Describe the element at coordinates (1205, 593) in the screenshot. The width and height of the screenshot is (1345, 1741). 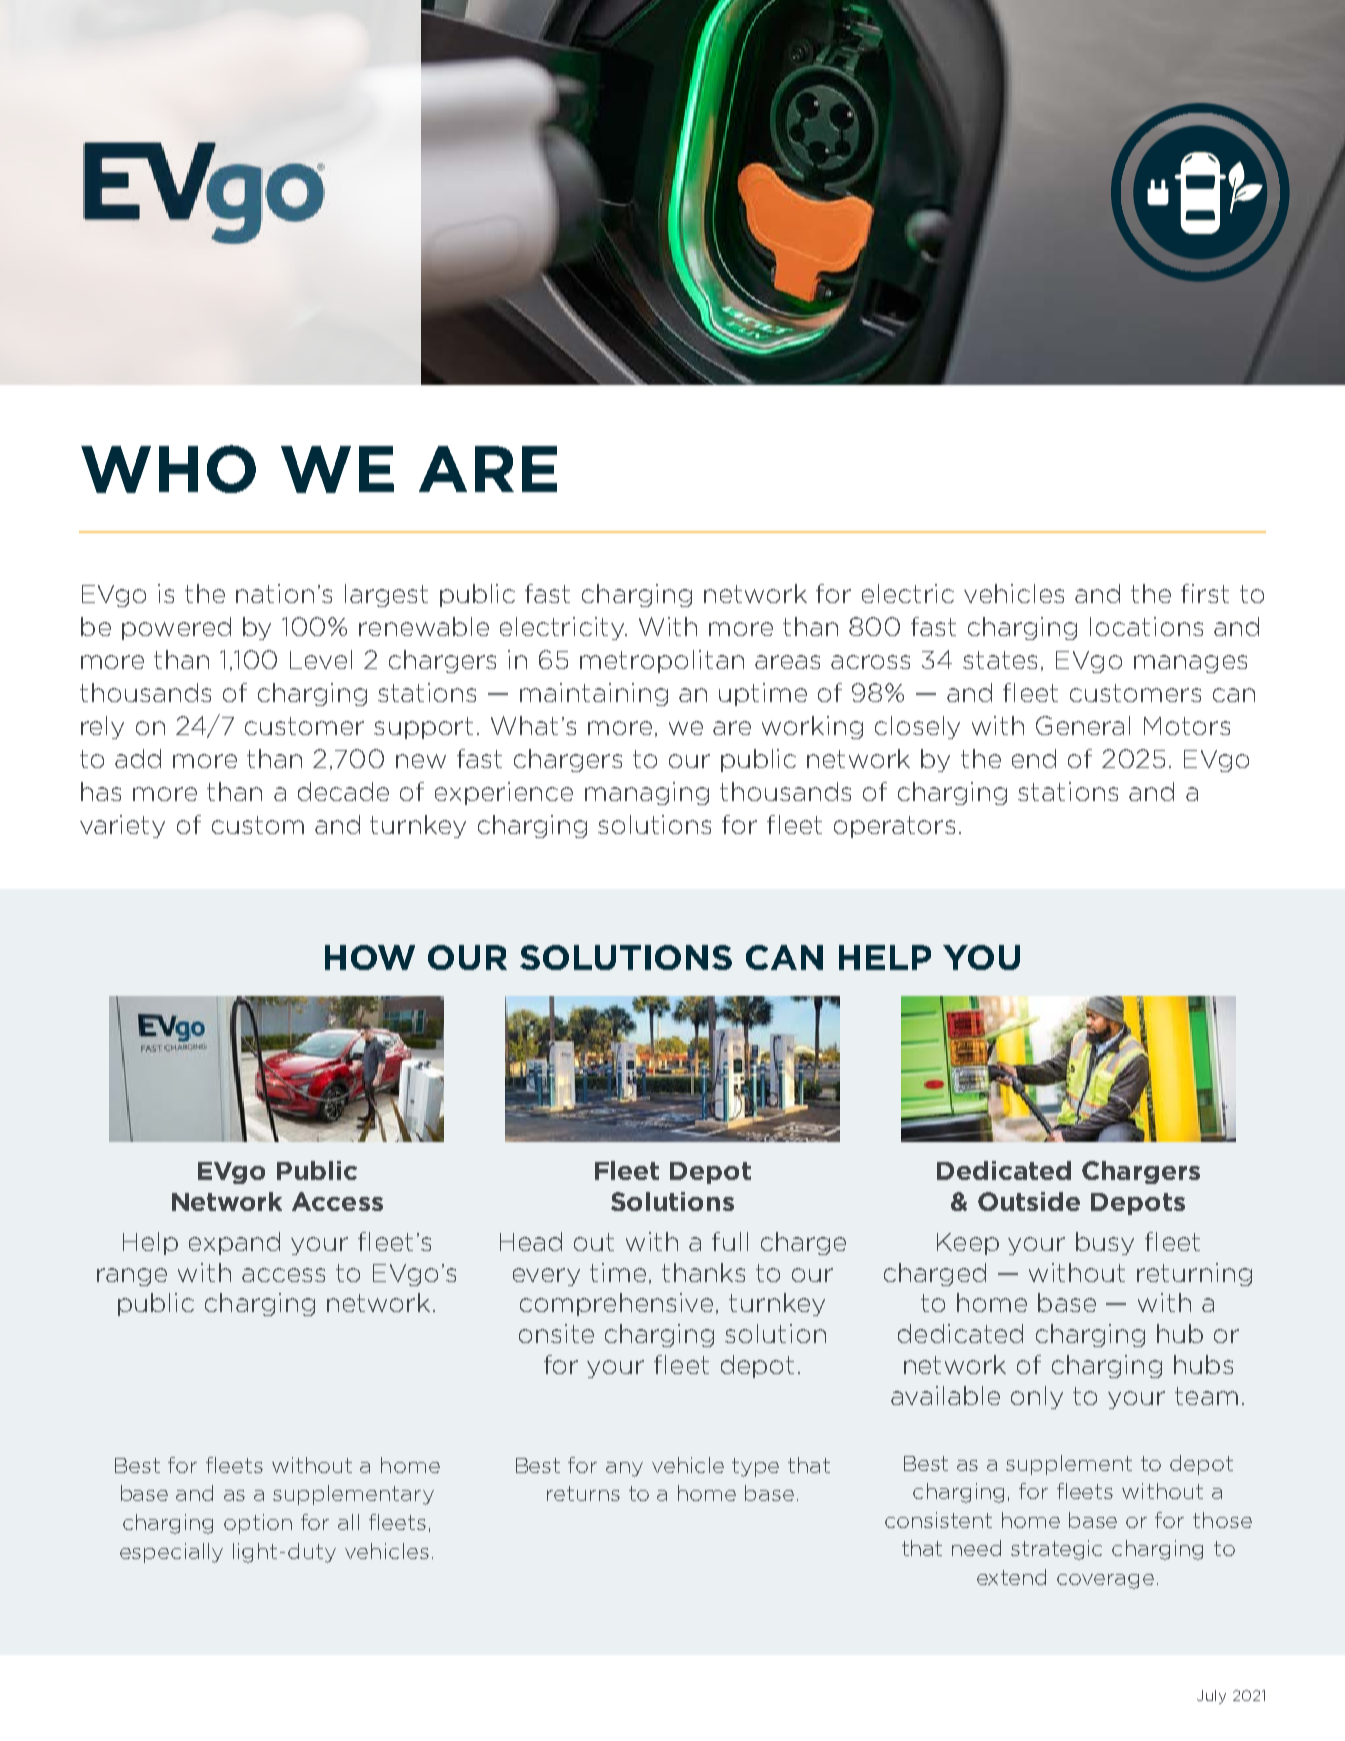
I see `first` at that location.
